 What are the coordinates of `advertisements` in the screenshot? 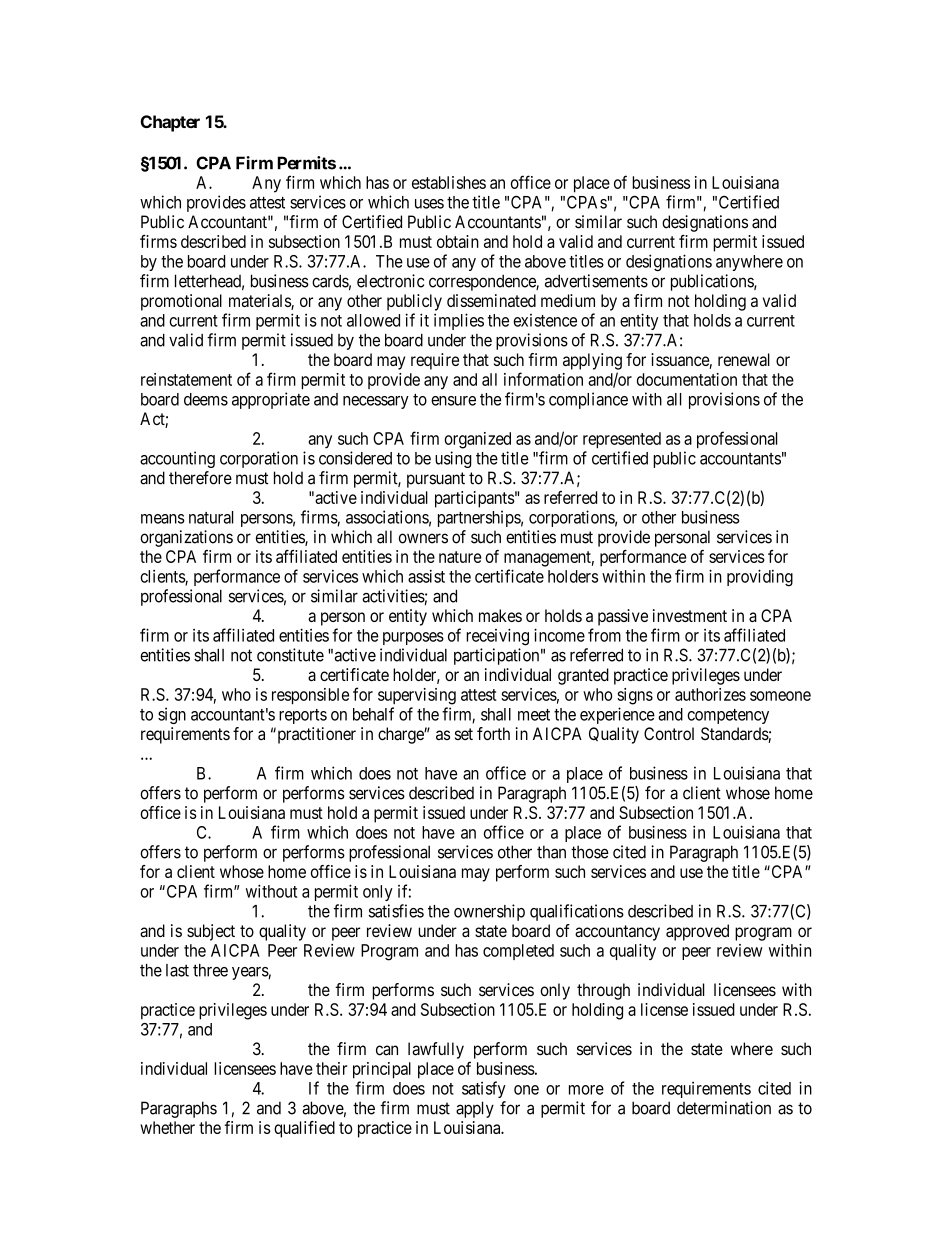 It's located at (596, 281).
